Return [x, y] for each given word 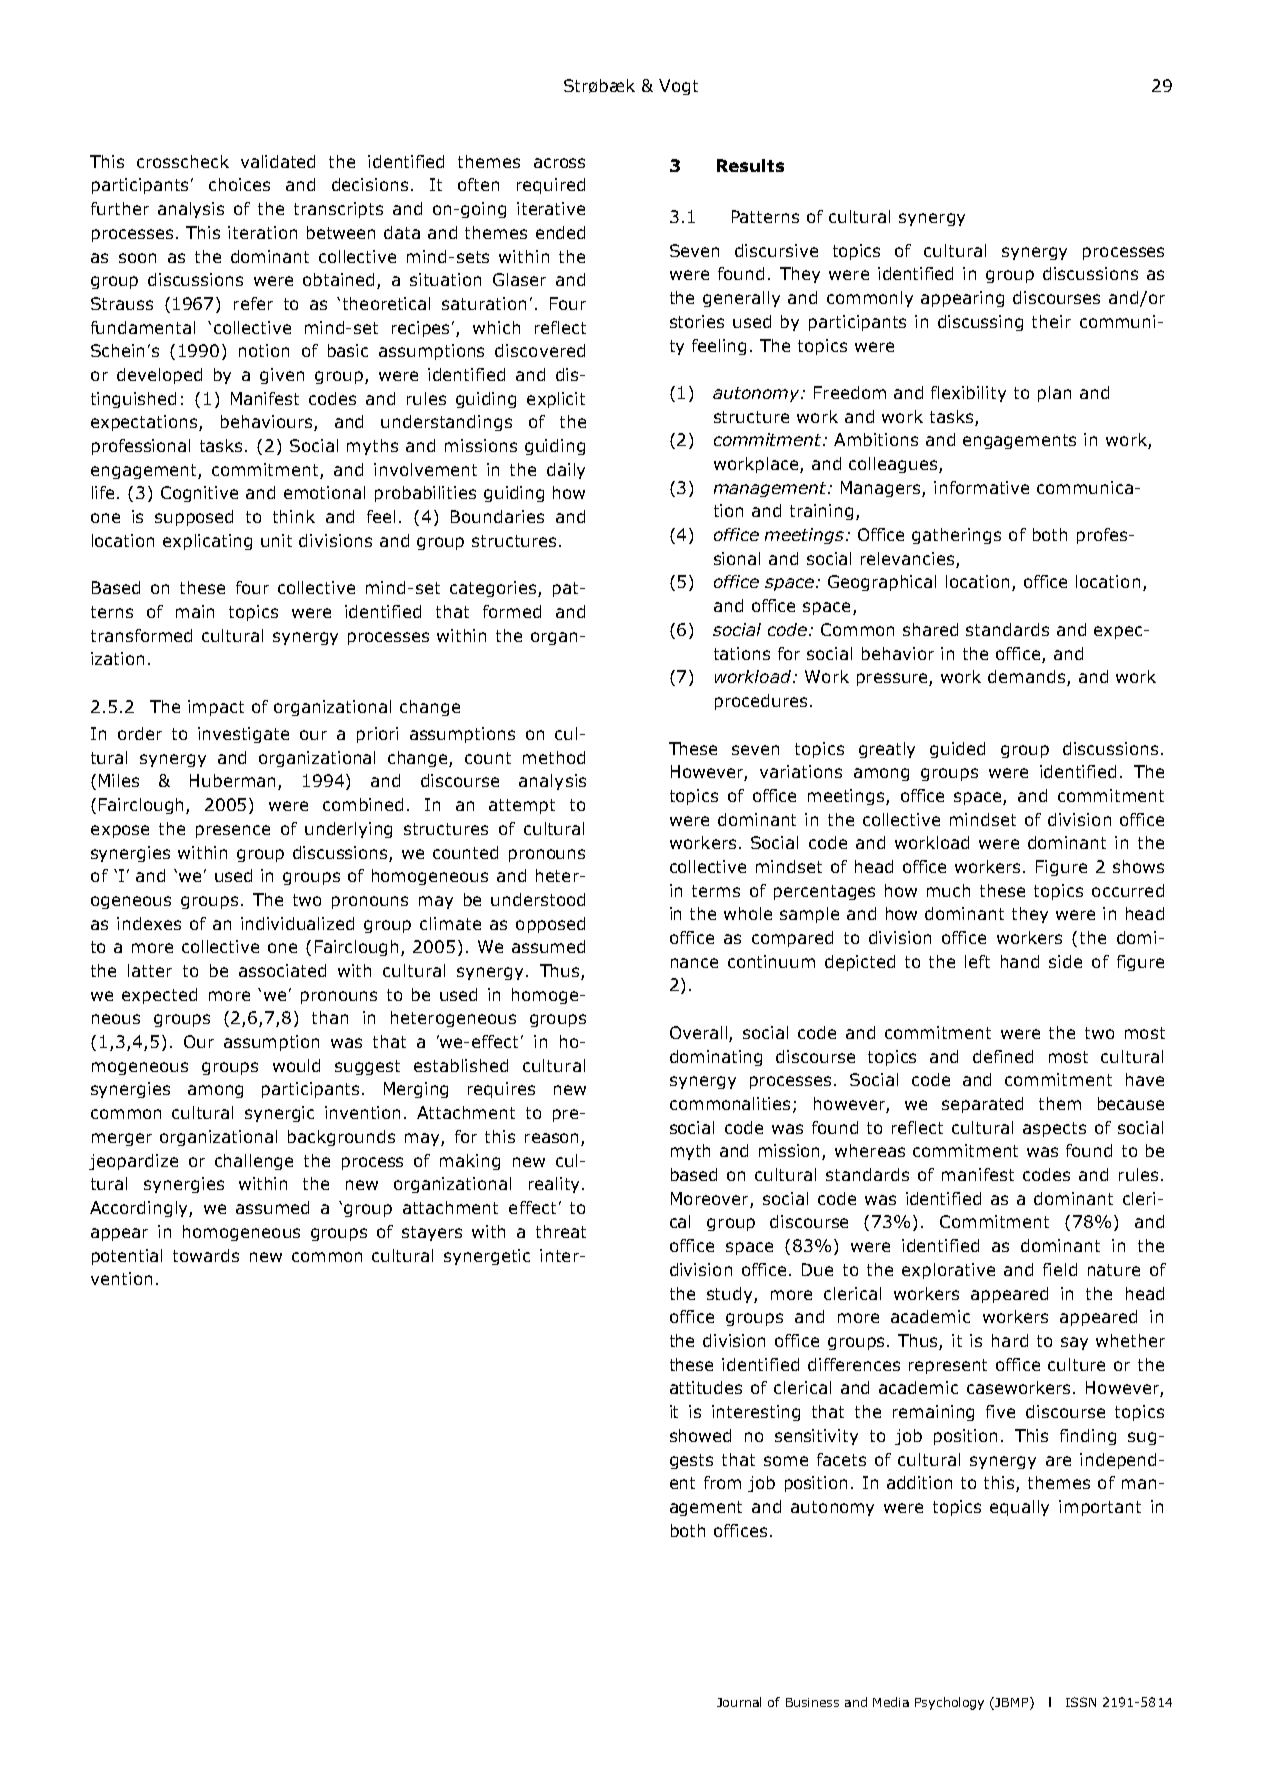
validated [278, 161]
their [1051, 321]
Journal [739, 1702]
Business [812, 1702]
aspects [1054, 1129]
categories [494, 589]
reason [553, 1139]
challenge [254, 1162]
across [559, 163]
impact [216, 708]
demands [1028, 678]
